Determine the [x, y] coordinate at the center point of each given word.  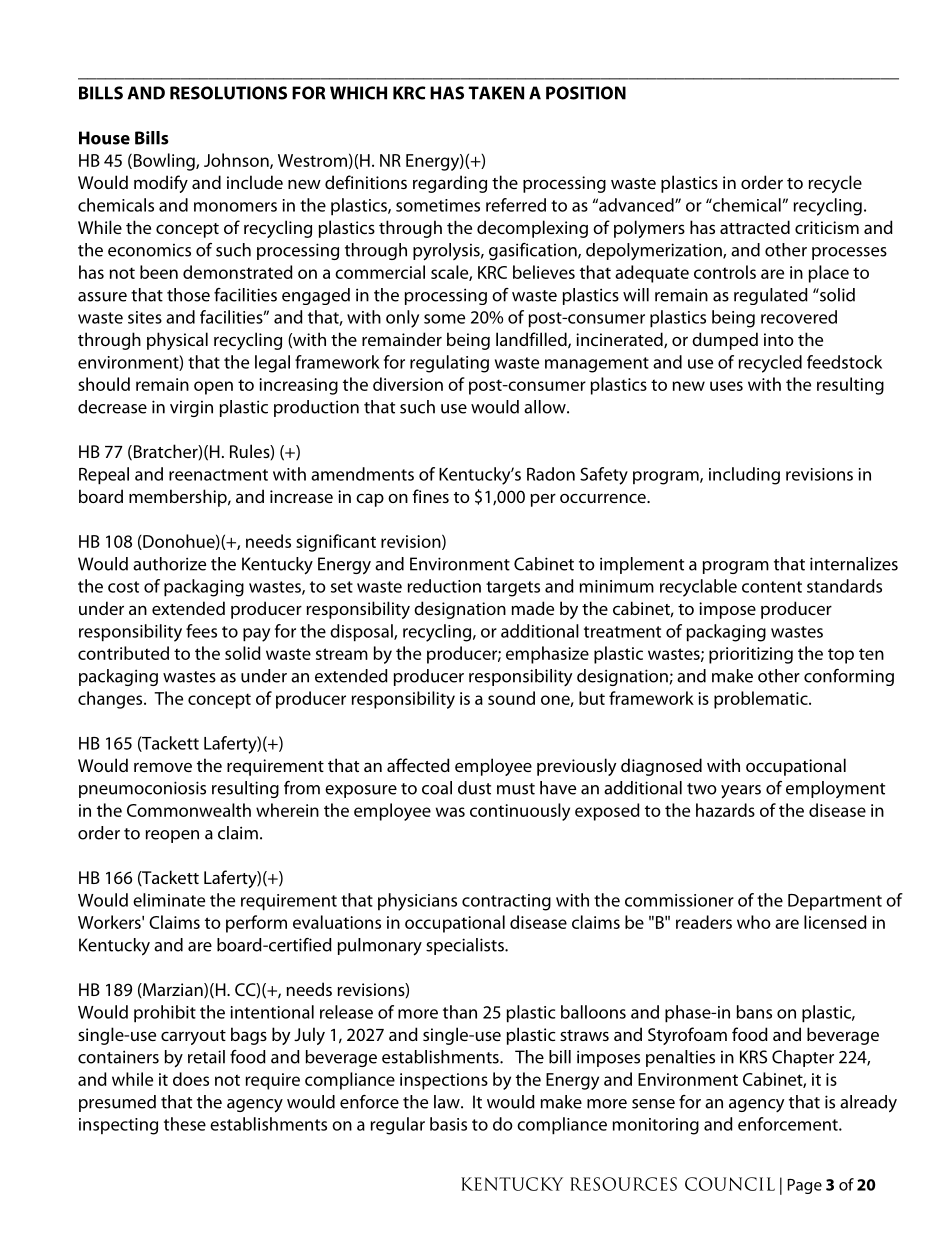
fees [201, 631]
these [185, 1124]
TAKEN [496, 93]
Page [805, 1186]
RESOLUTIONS [228, 93]
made [532, 608]
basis [448, 1124]
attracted [755, 227]
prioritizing [751, 655]
